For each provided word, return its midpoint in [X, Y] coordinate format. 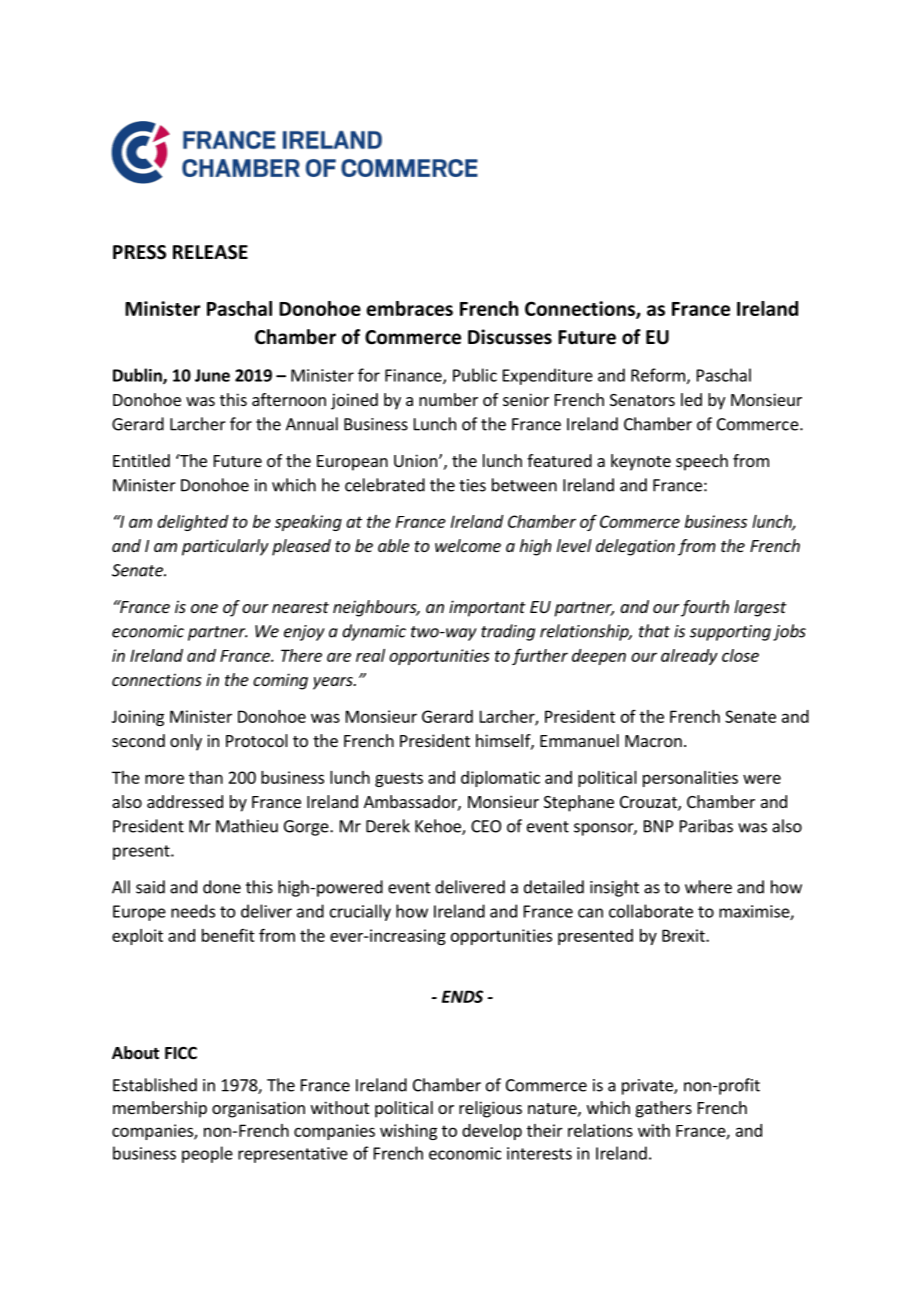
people [207, 1154]
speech [702, 462]
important [487, 608]
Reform [658, 375]
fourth [705, 608]
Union [415, 460]
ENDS [462, 996]
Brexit [684, 935]
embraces [409, 308]
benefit [228, 935]
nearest [300, 607]
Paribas [706, 826]
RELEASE [210, 252]
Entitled [141, 460]
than [206, 777]
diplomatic [500, 779]
